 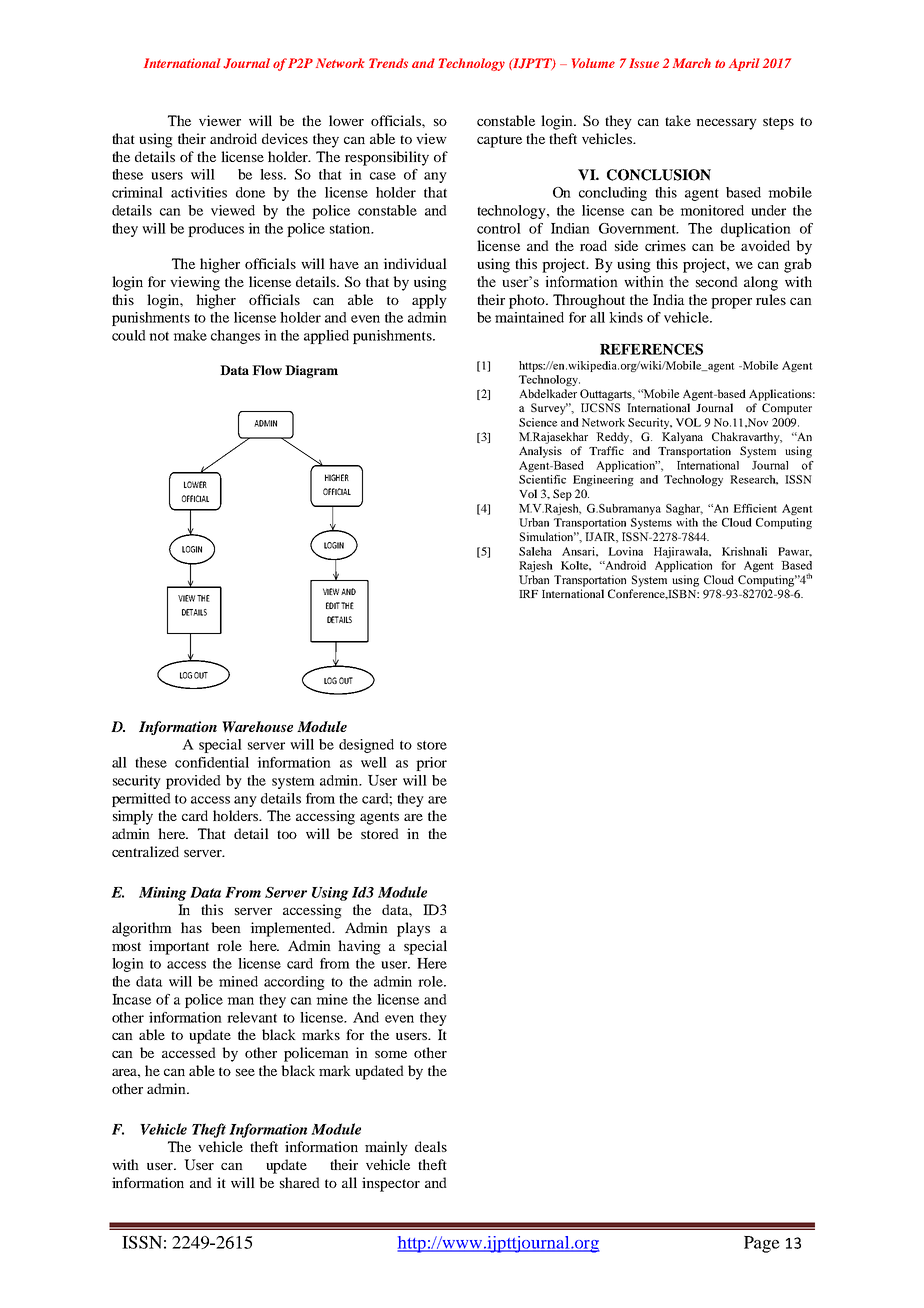 I want to click on centralized, so click(x=145, y=851).
